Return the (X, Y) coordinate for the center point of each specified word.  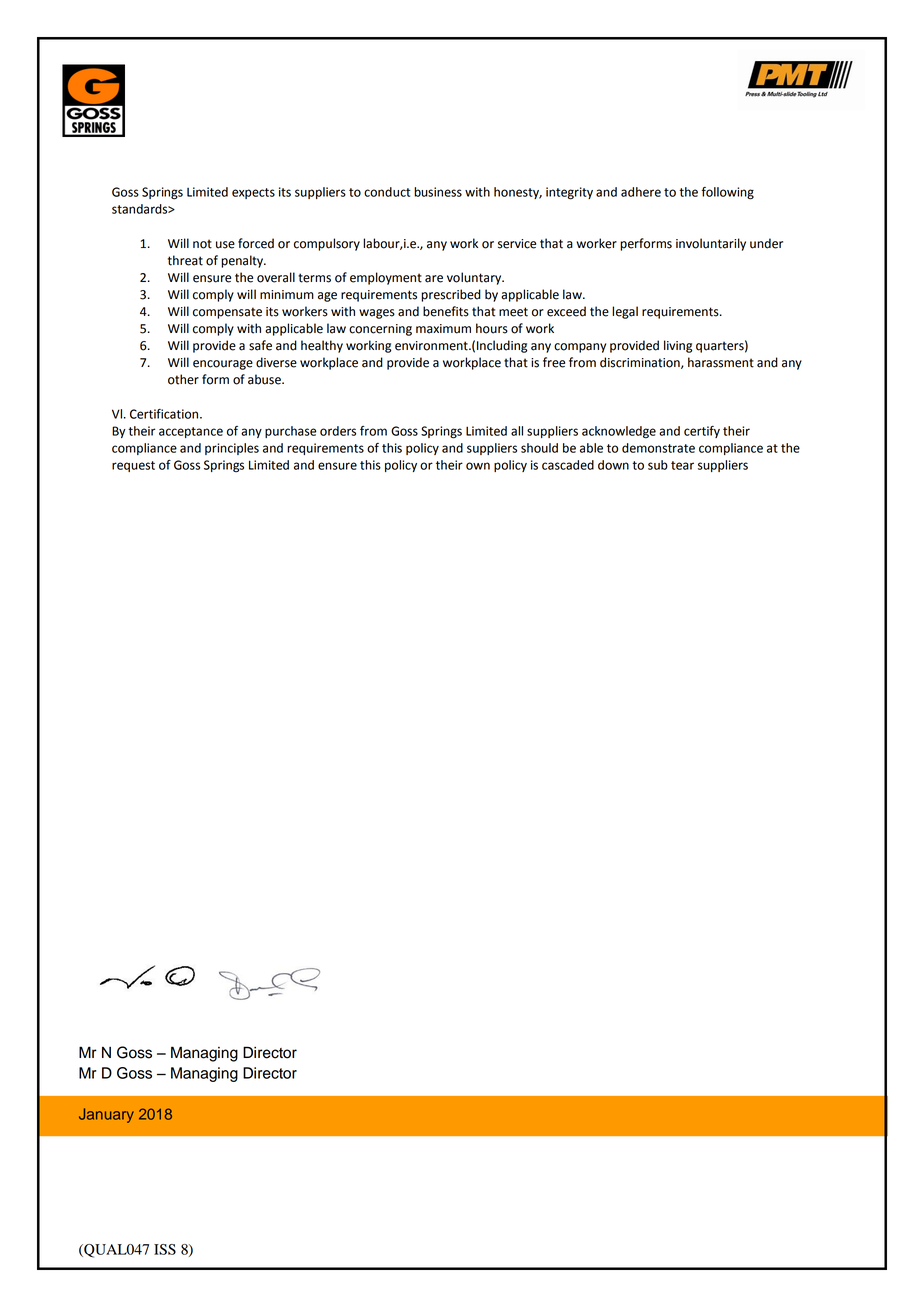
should (539, 448)
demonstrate (658, 448)
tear (682, 465)
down (613, 465)
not (202, 244)
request (133, 466)
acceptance (191, 432)
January (106, 1115)
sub (658, 465)
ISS (165, 1249)
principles (232, 449)
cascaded (568, 465)
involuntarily (711, 244)
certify (702, 432)
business (438, 192)
